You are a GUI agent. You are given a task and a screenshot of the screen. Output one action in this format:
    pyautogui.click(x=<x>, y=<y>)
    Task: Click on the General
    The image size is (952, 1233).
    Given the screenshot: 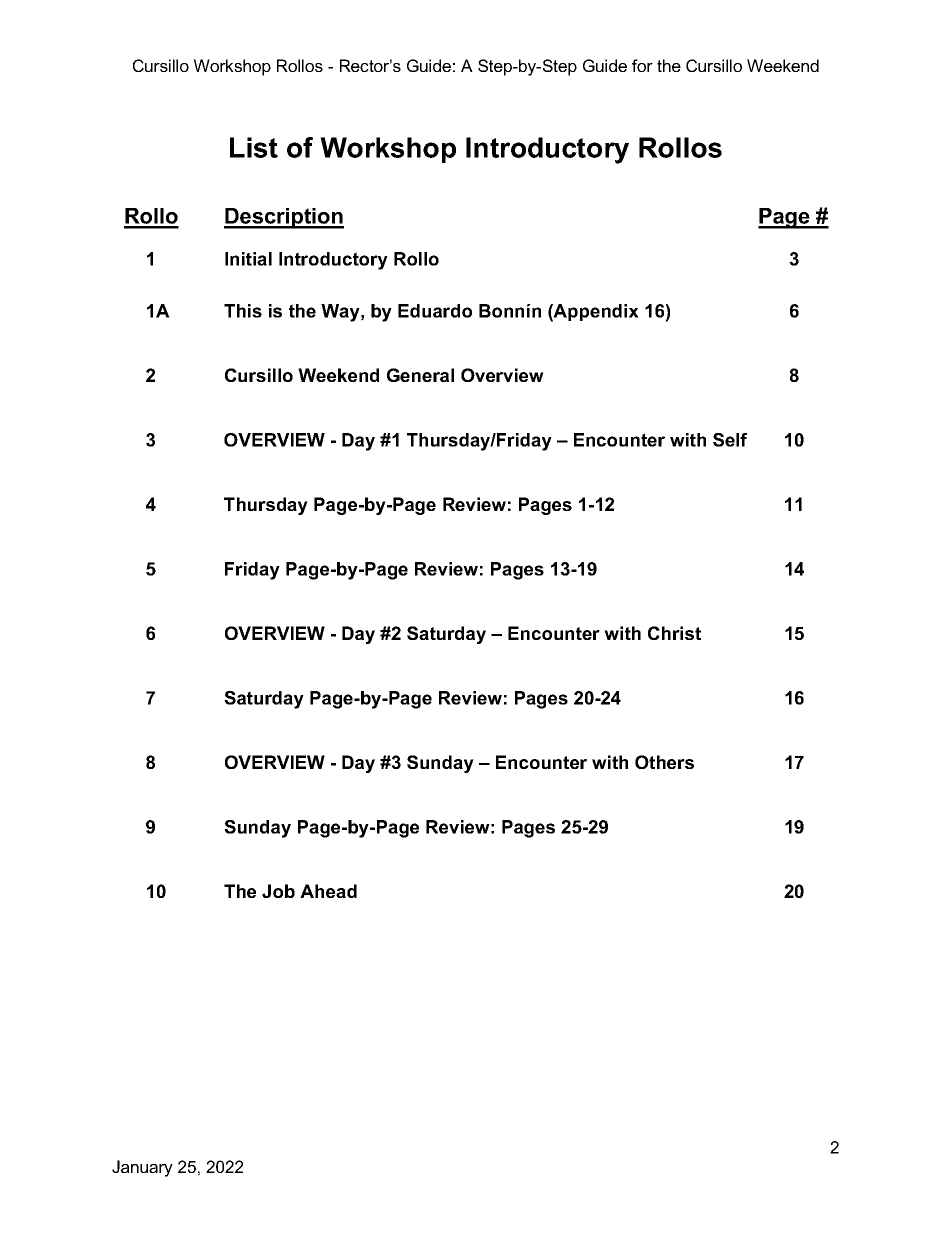 What is the action you would take?
    pyautogui.click(x=420, y=375)
